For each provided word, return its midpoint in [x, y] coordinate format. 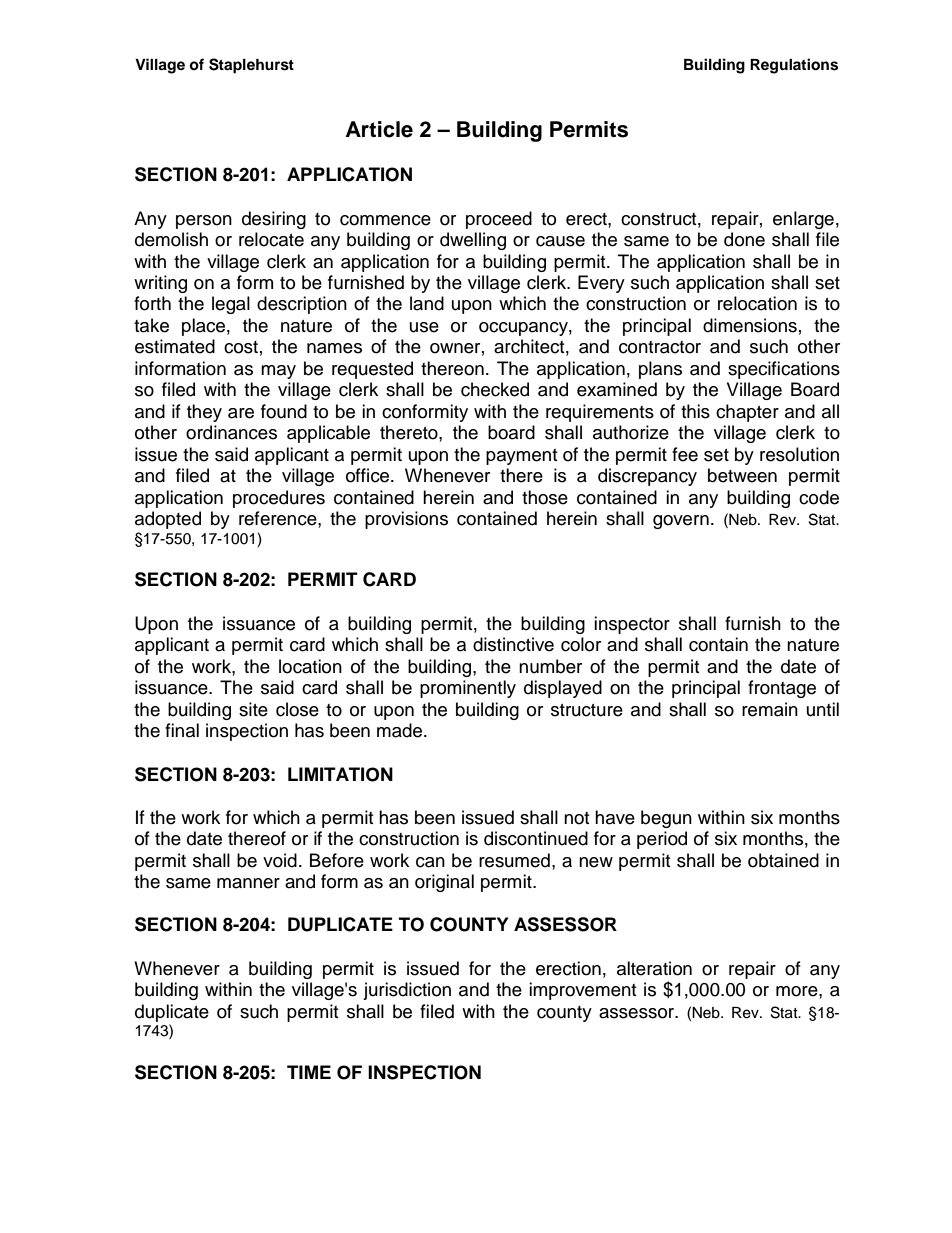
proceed [499, 220]
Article [379, 129]
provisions [406, 520]
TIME [309, 1072]
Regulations [794, 66]
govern [681, 522]
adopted [168, 520]
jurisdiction [407, 991]
